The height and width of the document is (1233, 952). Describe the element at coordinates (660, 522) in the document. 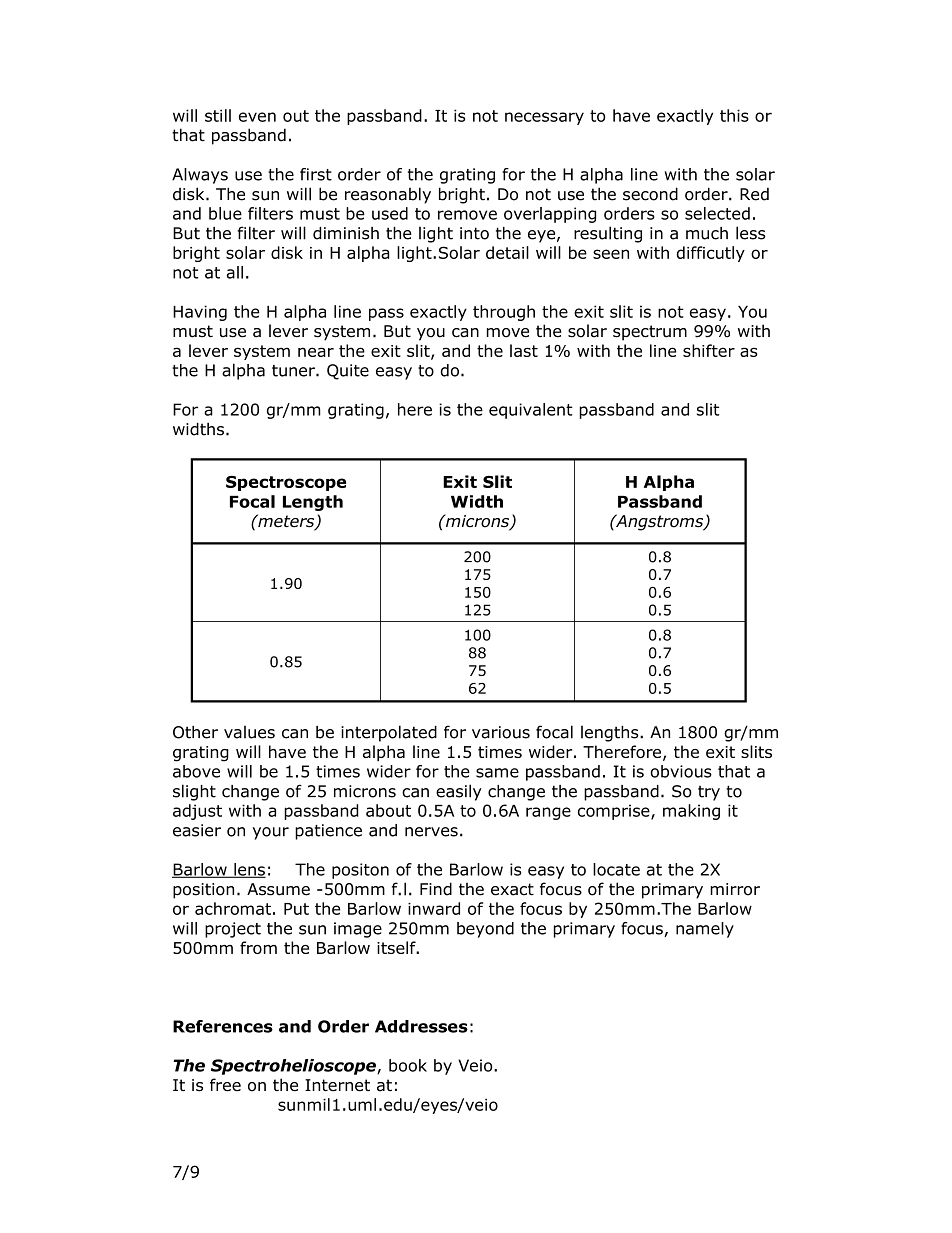

I see `Angstroms` at that location.
